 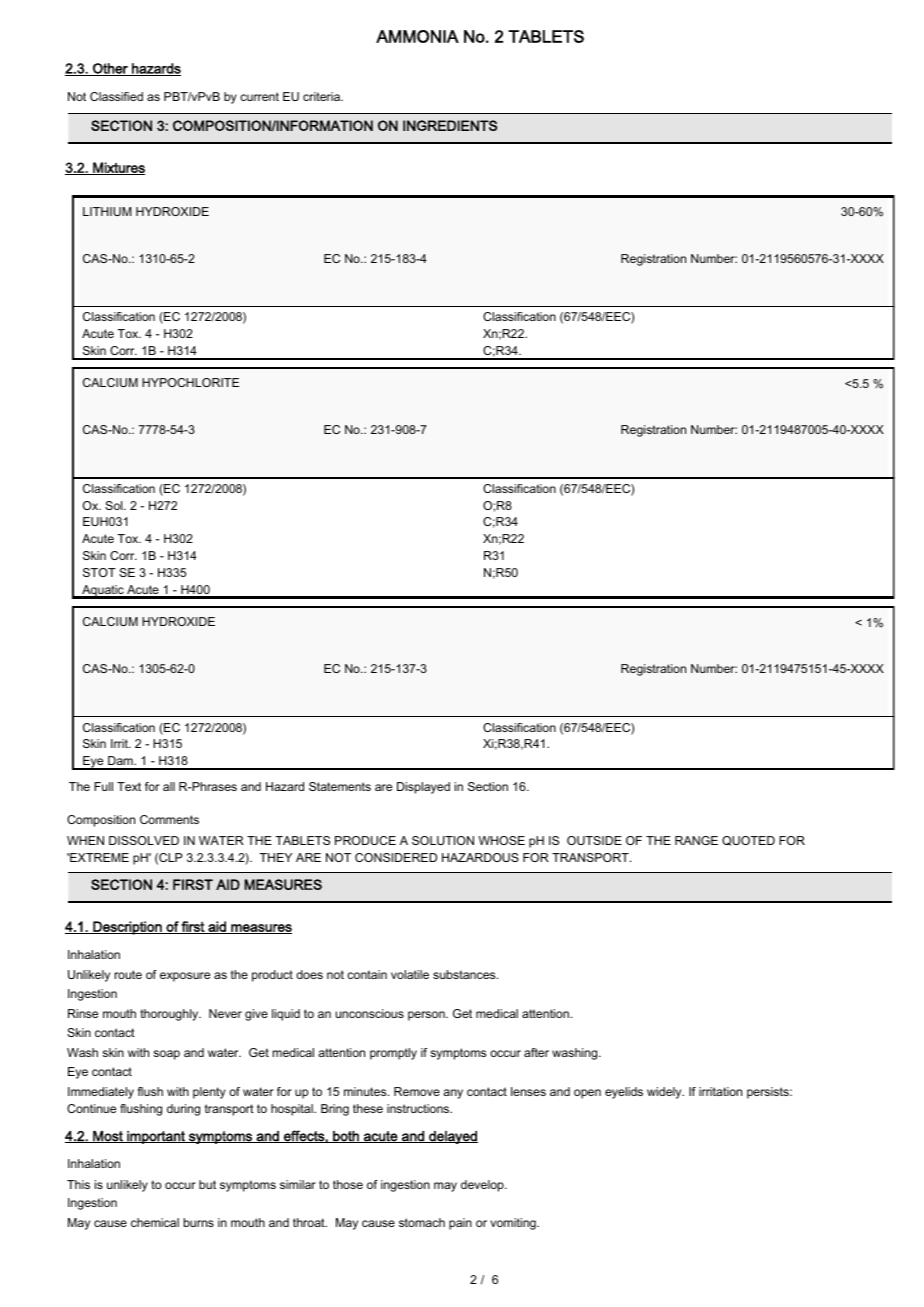 What do you see at coordinates (322, 96) in the document?
I see `criteria` at bounding box center [322, 96].
